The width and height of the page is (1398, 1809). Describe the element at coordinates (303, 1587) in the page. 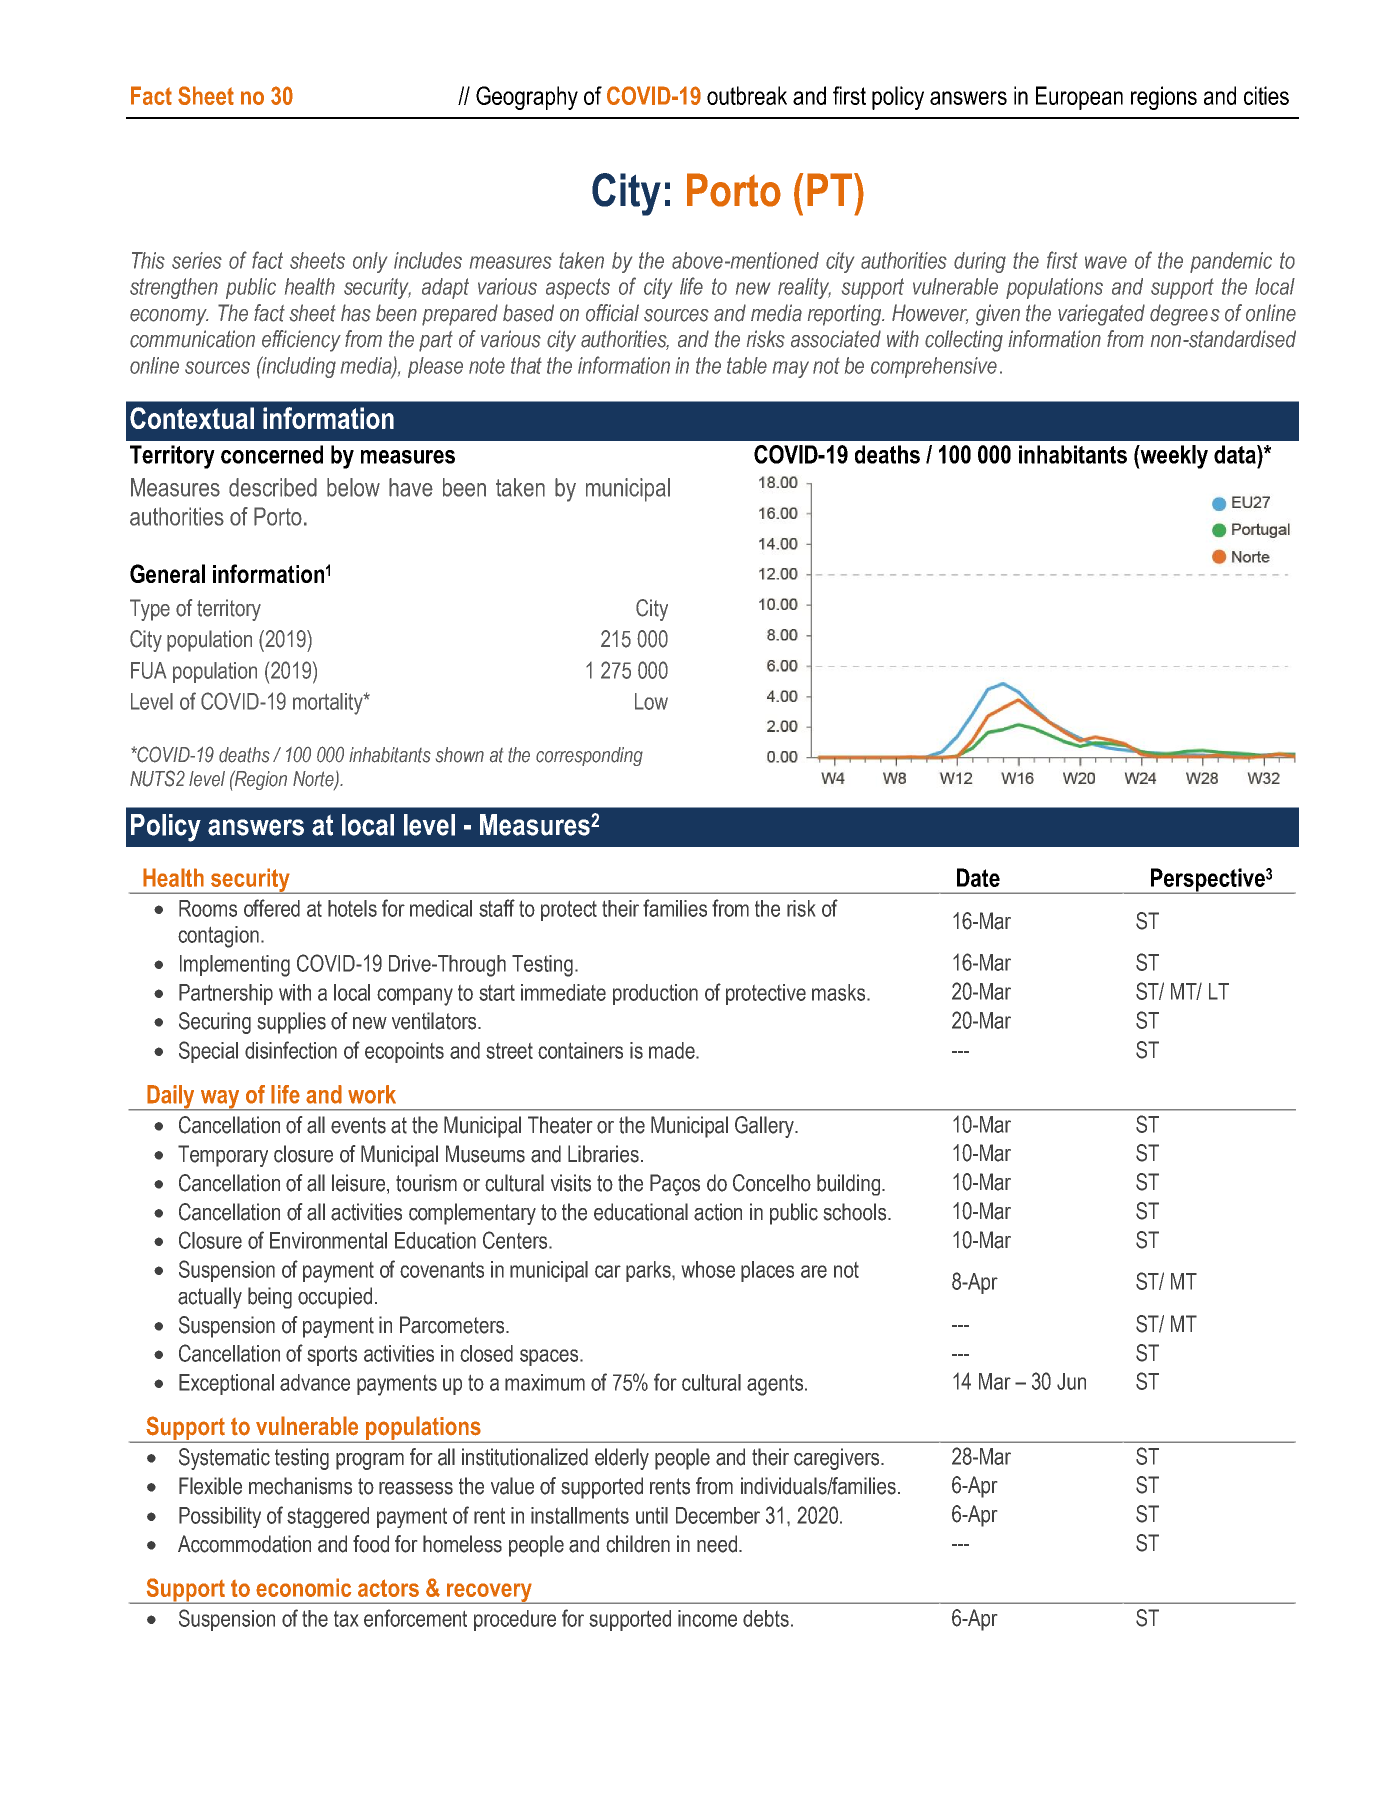

I see `economic` at that location.
